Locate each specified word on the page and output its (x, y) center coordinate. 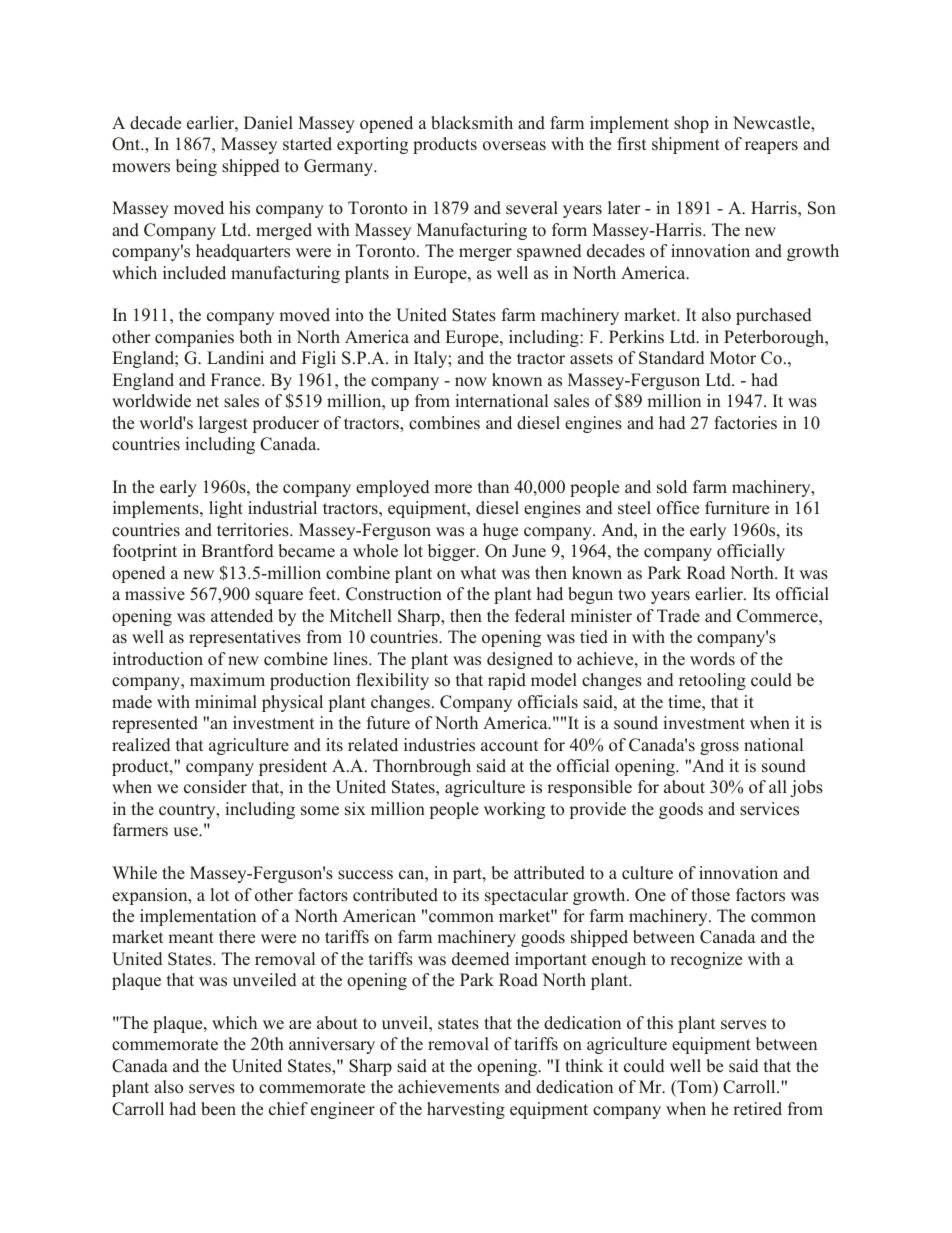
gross (719, 748)
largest (223, 424)
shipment (686, 145)
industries (439, 745)
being (196, 167)
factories (745, 423)
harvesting (466, 1110)
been (218, 1109)
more (453, 489)
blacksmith (472, 123)
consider (215, 787)
